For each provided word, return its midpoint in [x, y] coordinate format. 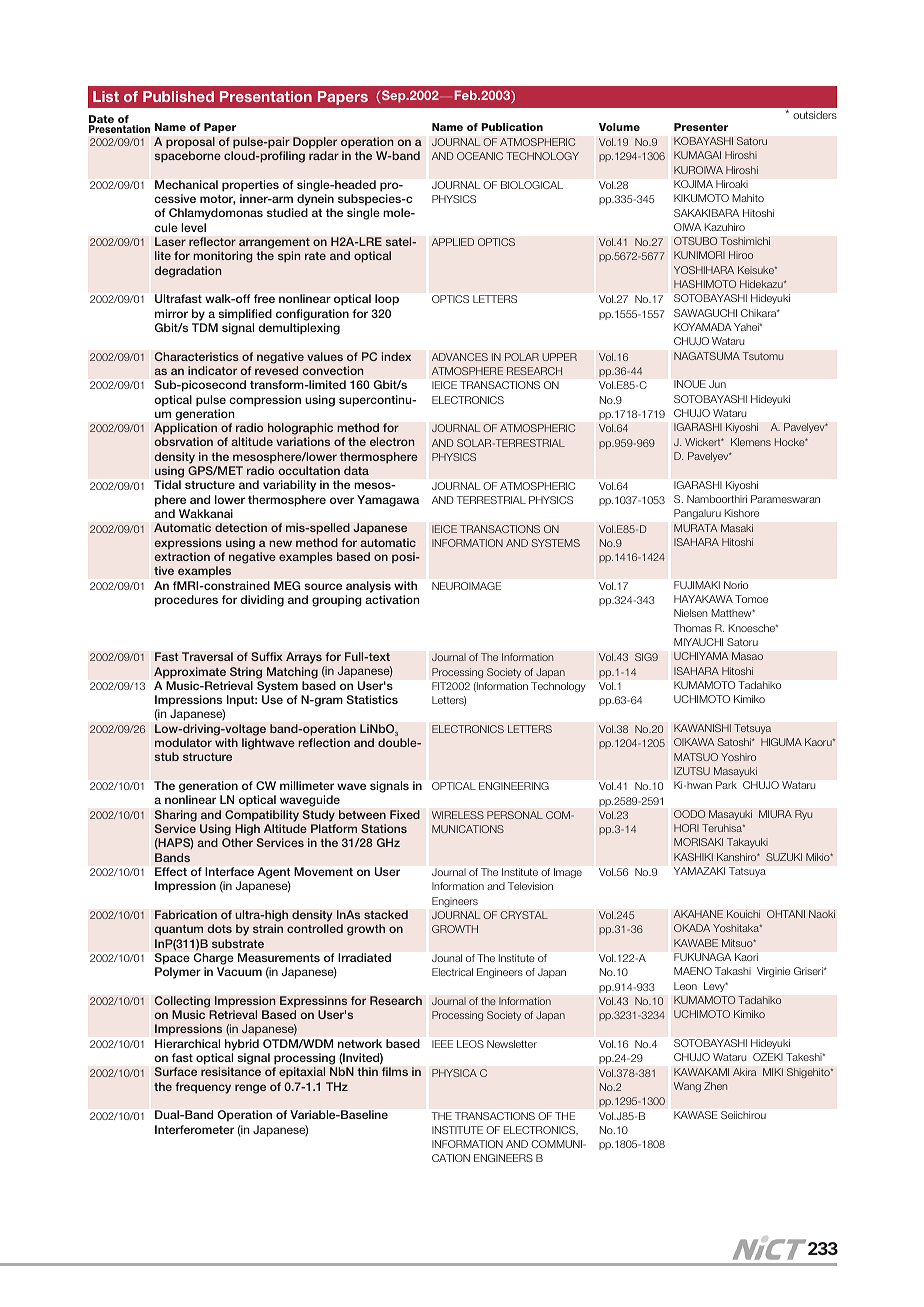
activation [392, 599]
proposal [190, 143]
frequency [203, 1088]
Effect [171, 871]
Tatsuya [747, 872]
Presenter [701, 127]
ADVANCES [460, 357]
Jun [717, 384]
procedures [186, 601]
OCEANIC [480, 156]
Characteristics [196, 356]
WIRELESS [458, 815]
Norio [736, 585]
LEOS [470, 1044]
